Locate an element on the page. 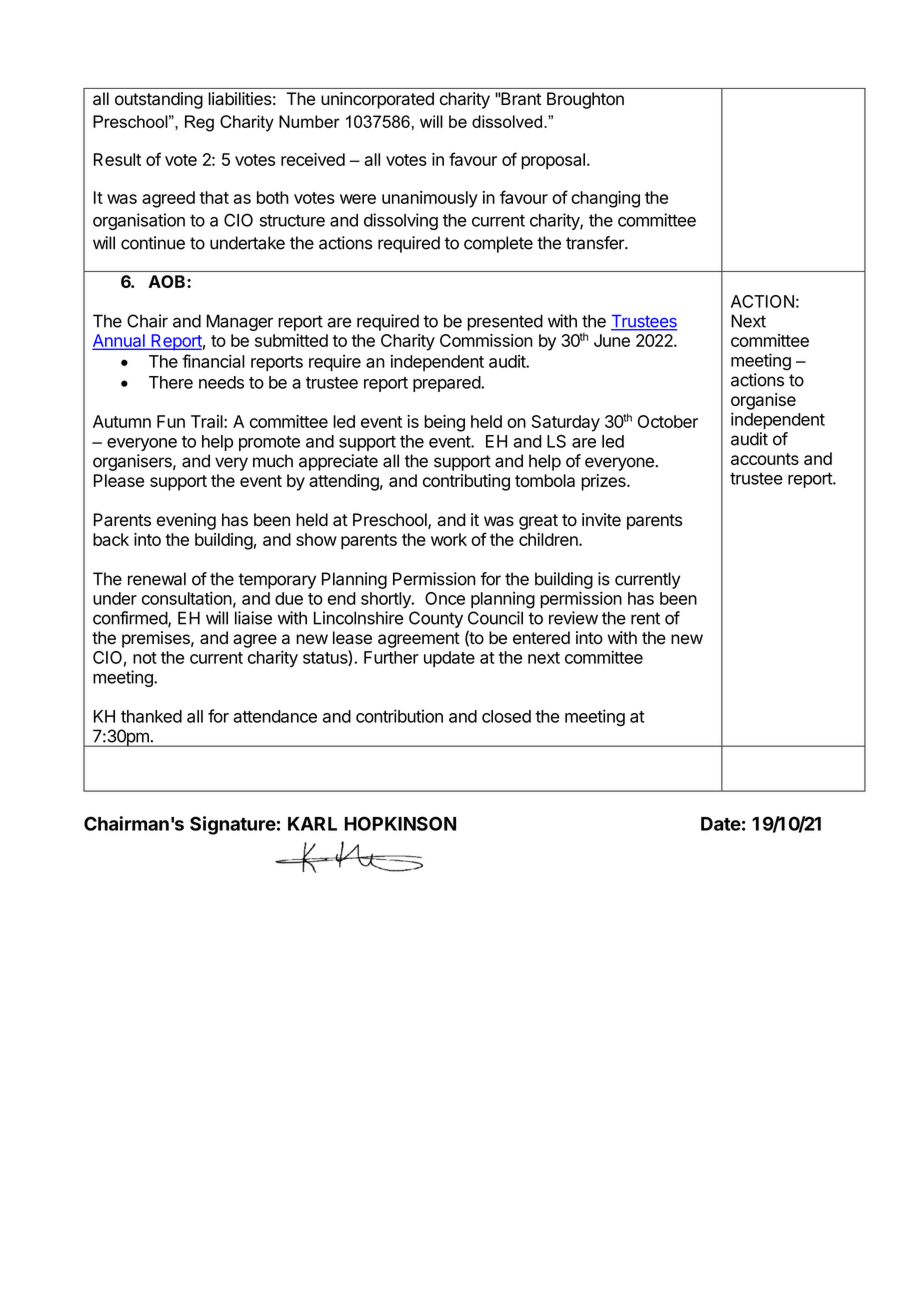 This document has width=924, height=1308. October is located at coordinates (668, 421).
